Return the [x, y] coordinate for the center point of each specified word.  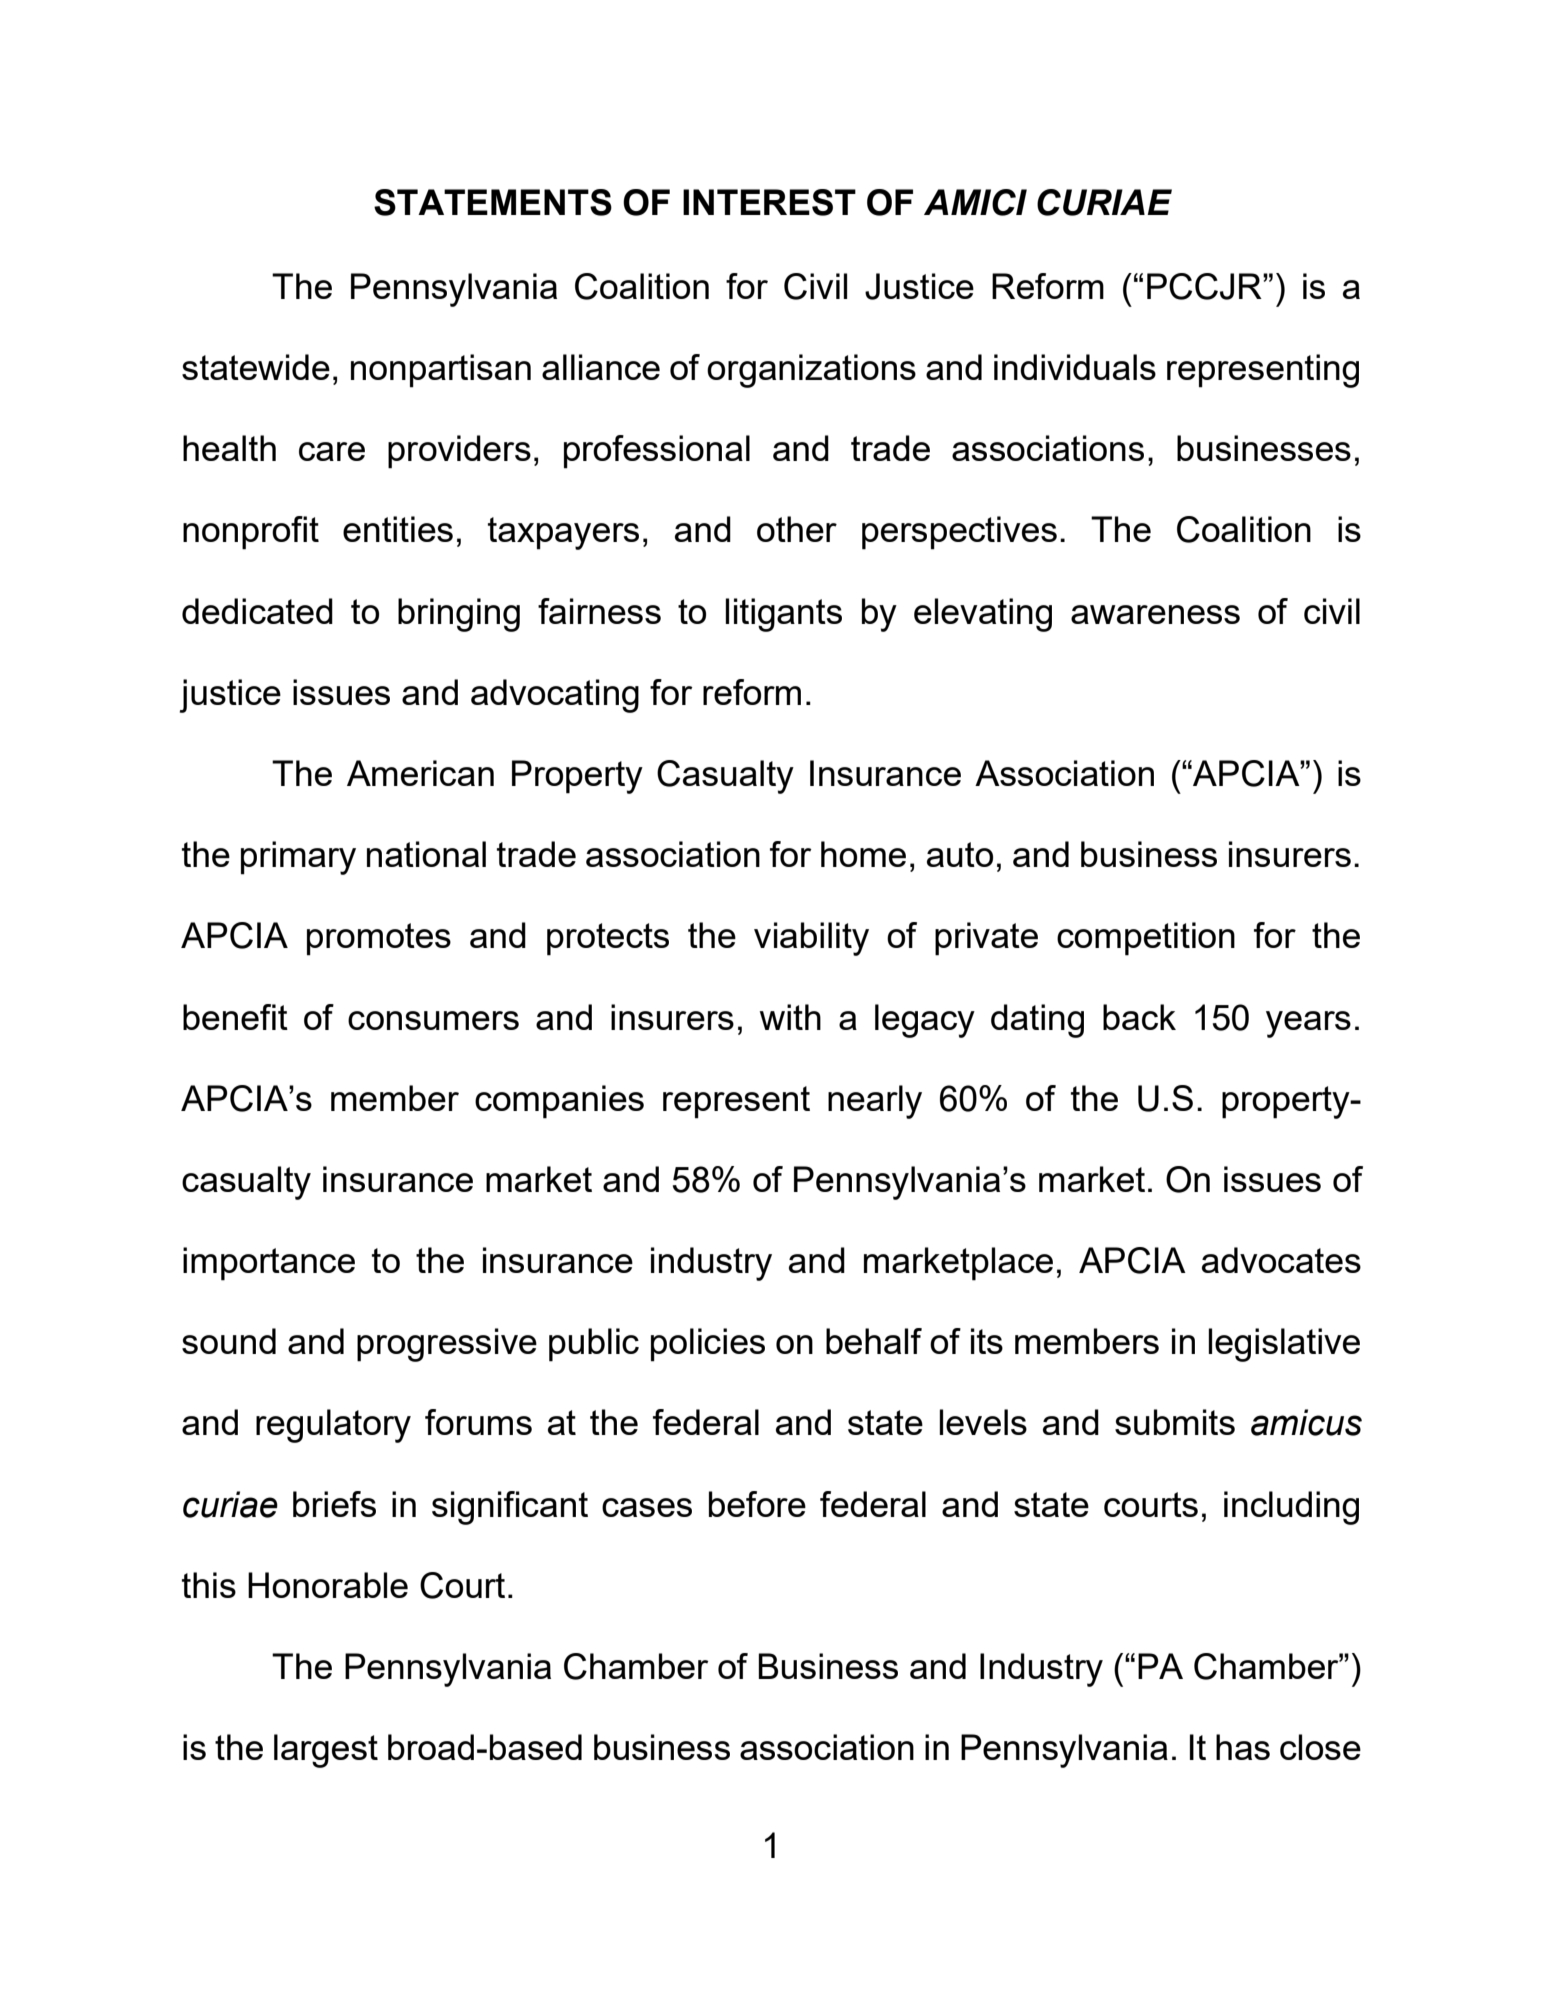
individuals [1075, 367]
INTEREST [769, 202]
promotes [379, 939]
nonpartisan [441, 371]
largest [326, 1751]
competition [1146, 939]
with [790, 1017]
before [757, 1504]
